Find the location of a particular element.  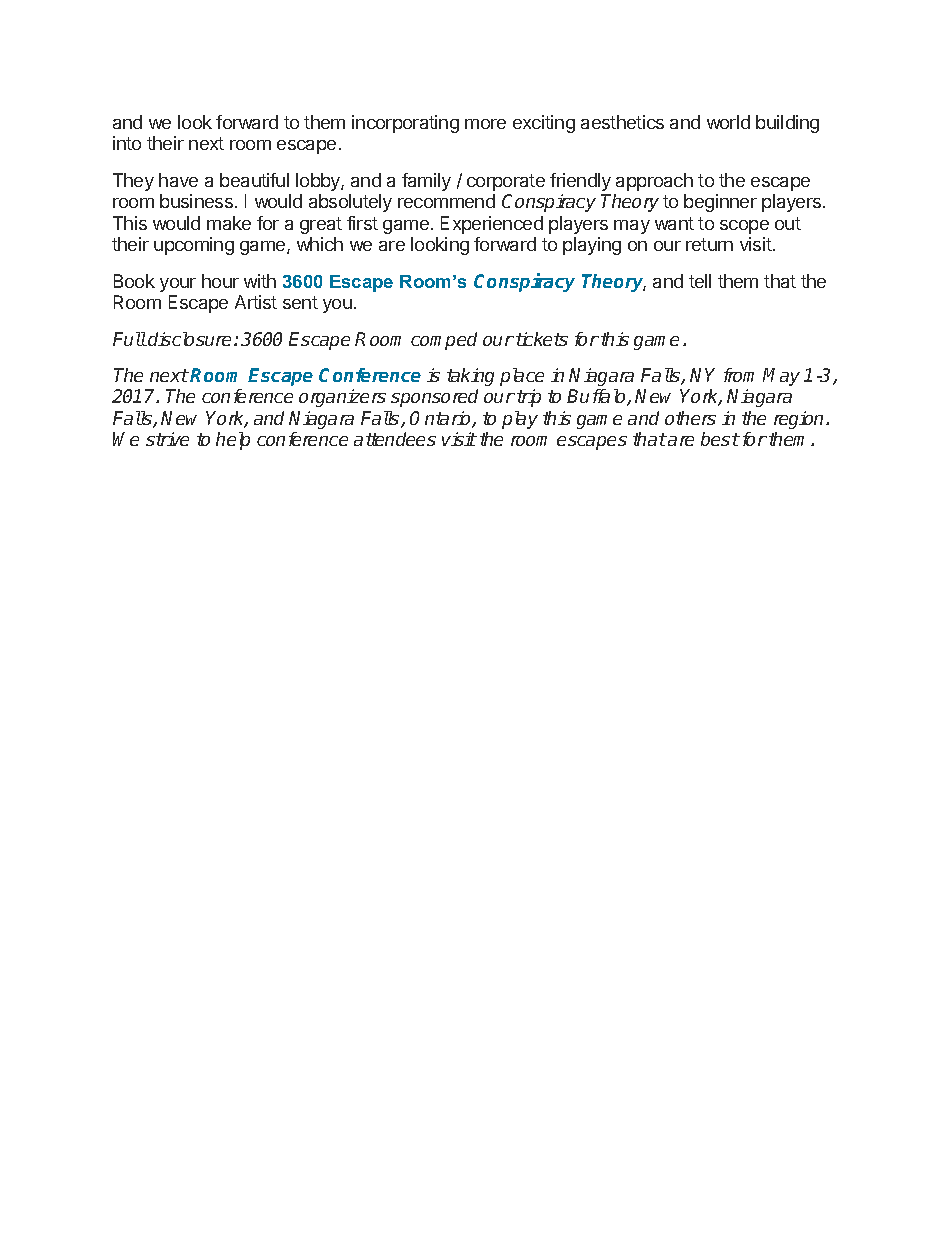

recommend is located at coordinates (446, 201).
